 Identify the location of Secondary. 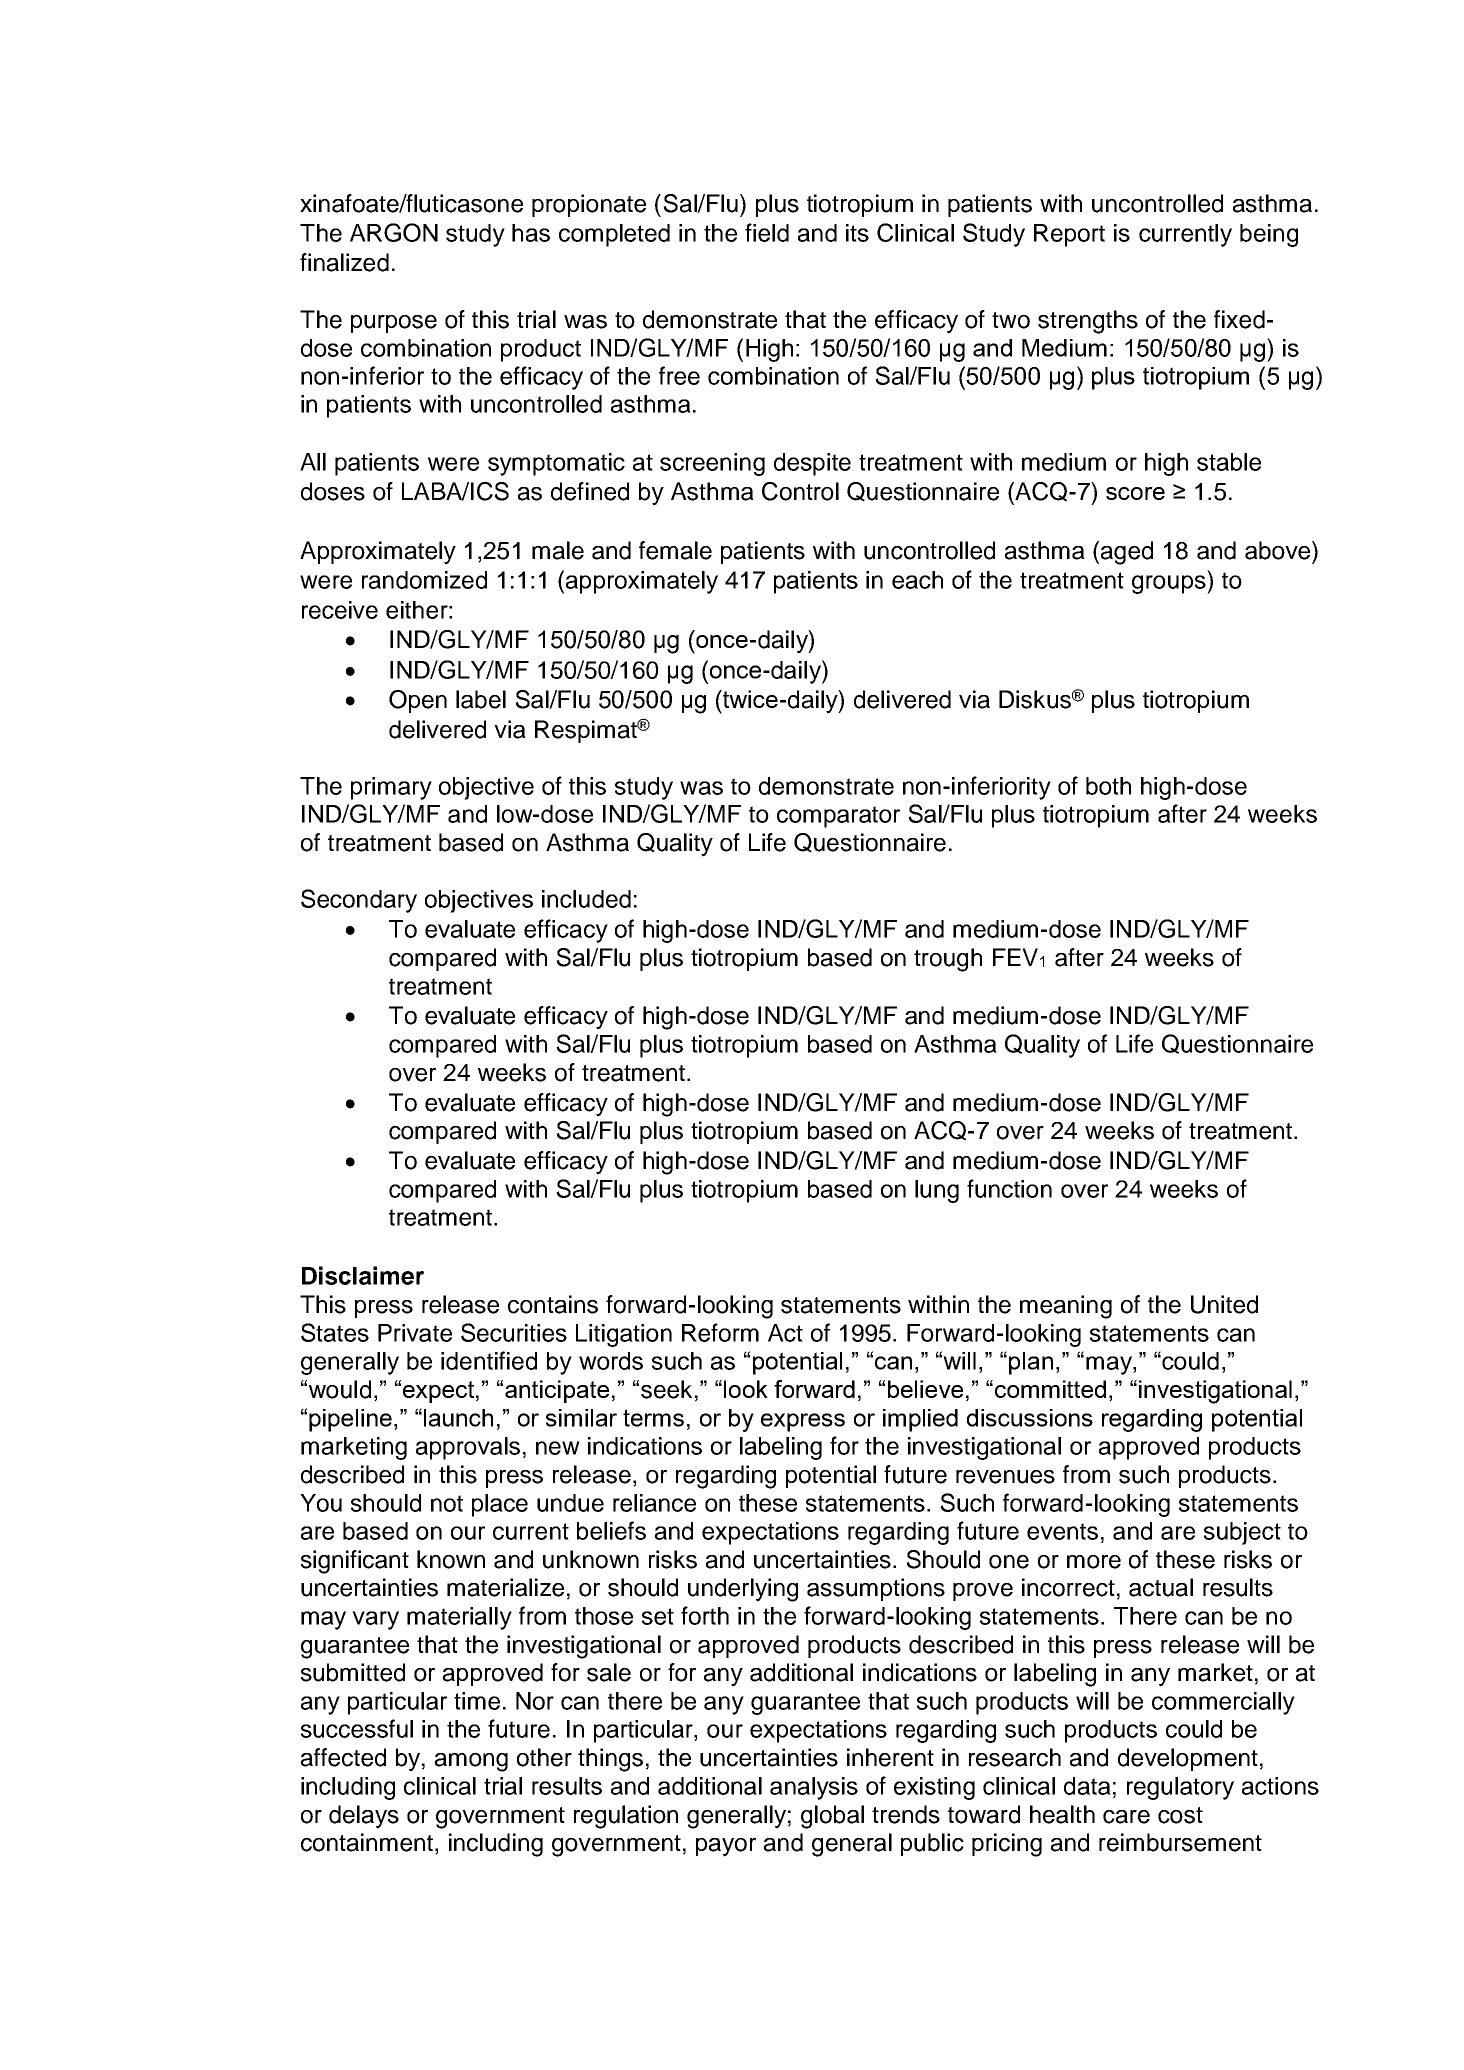
(359, 901).
